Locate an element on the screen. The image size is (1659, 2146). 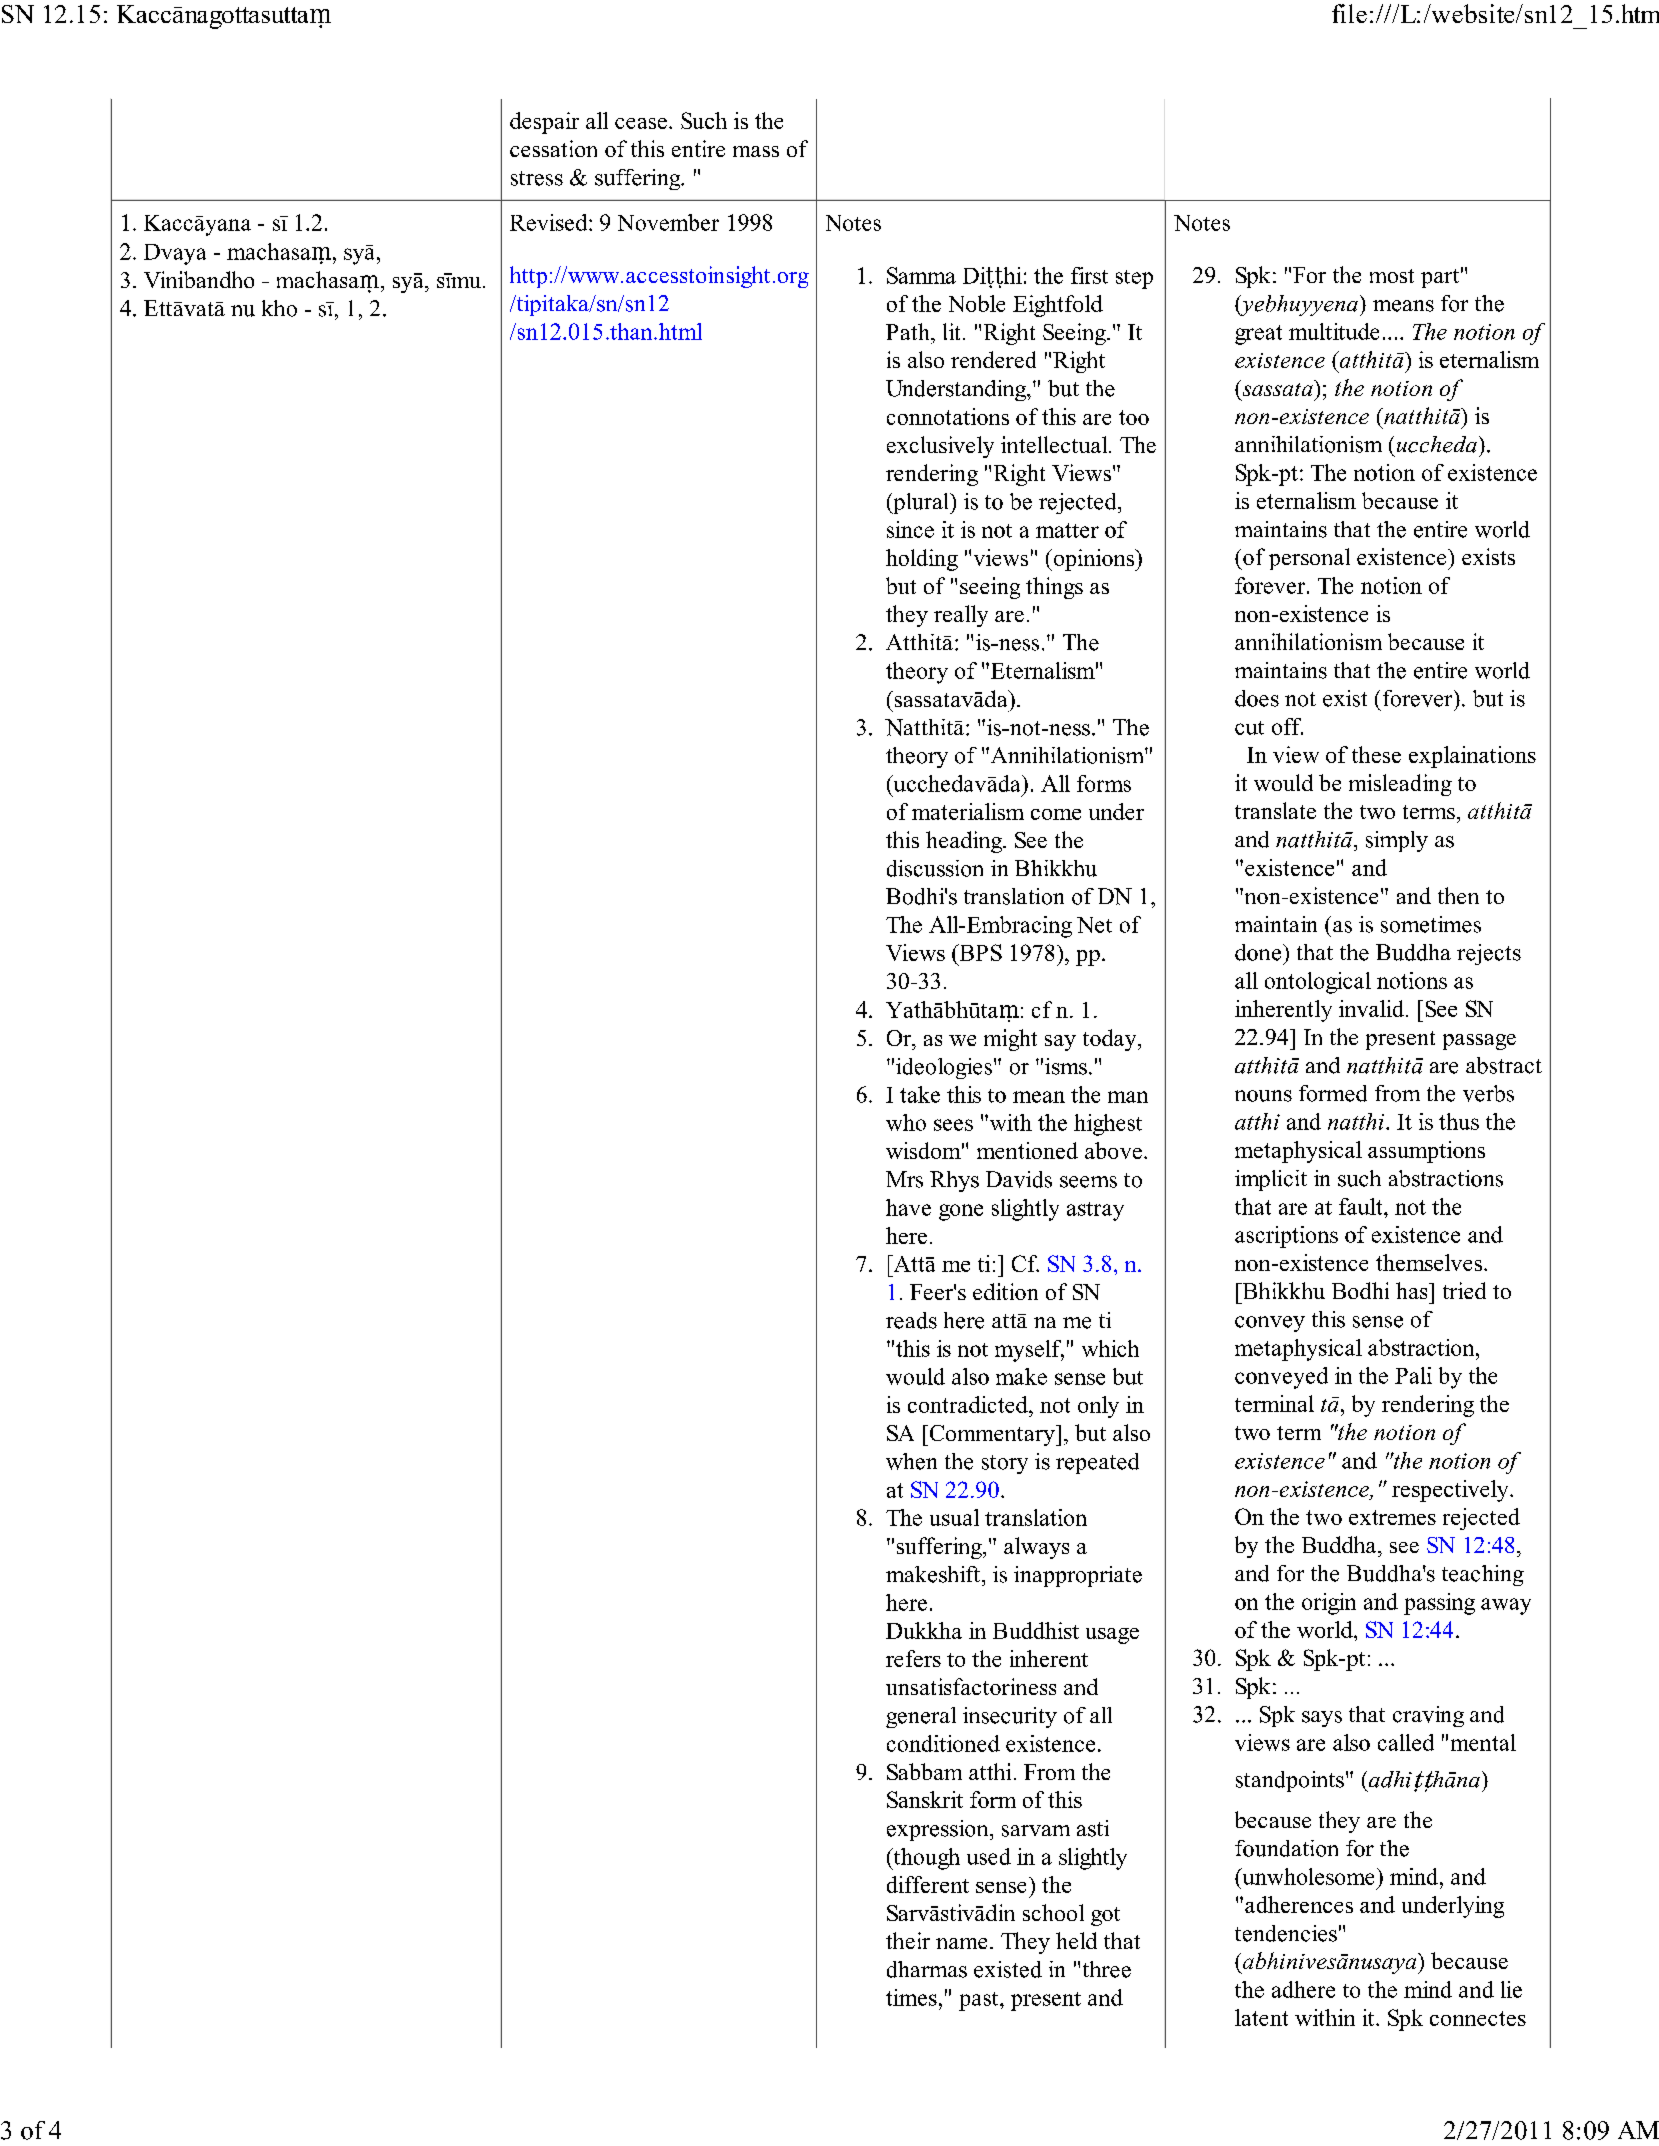
first is located at coordinates (1089, 275).
